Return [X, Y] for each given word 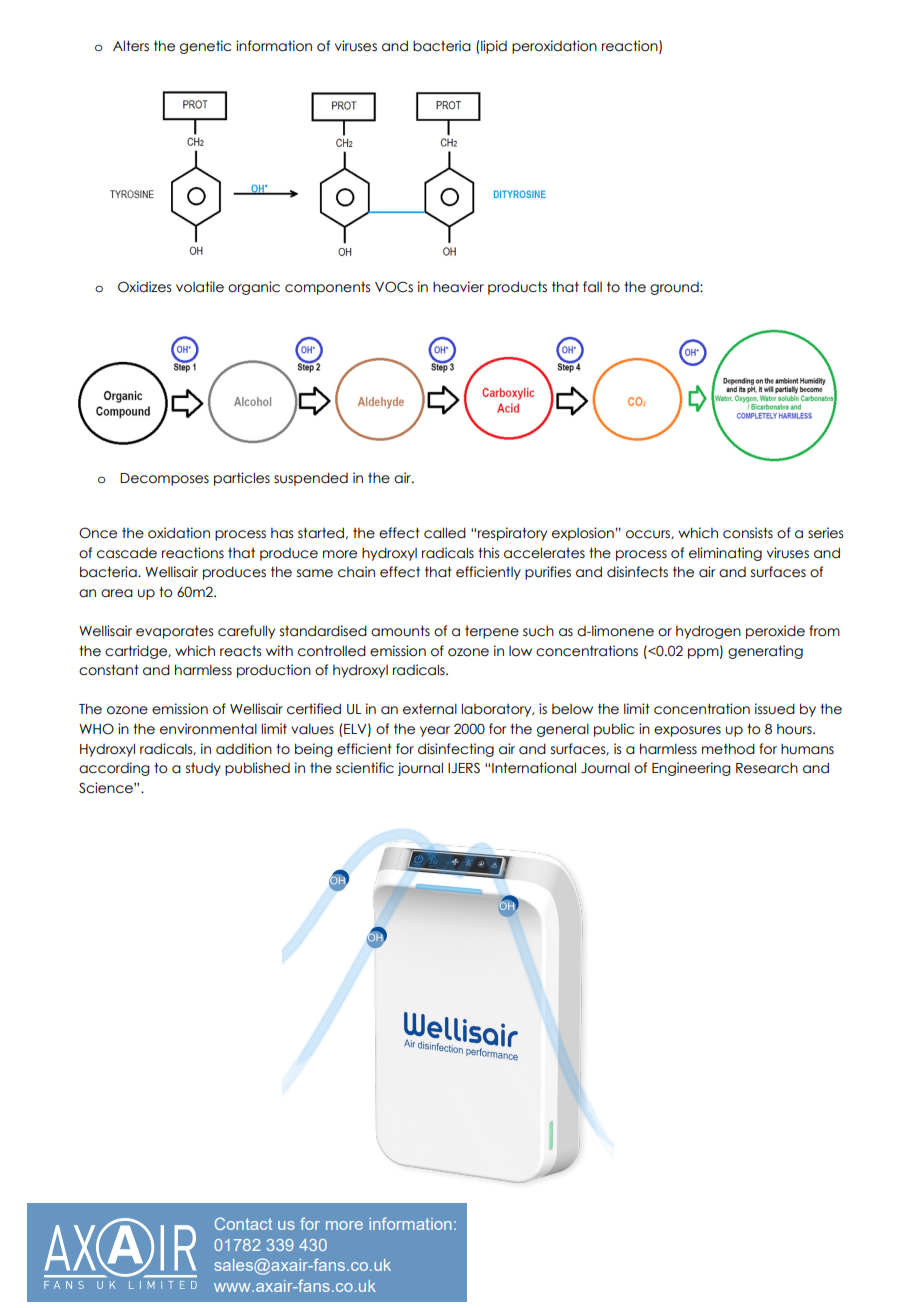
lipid [494, 47]
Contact [243, 1223]
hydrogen [708, 632]
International [534, 768]
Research [767, 768]
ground [675, 288]
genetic [205, 47]
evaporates [174, 632]
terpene [492, 632]
